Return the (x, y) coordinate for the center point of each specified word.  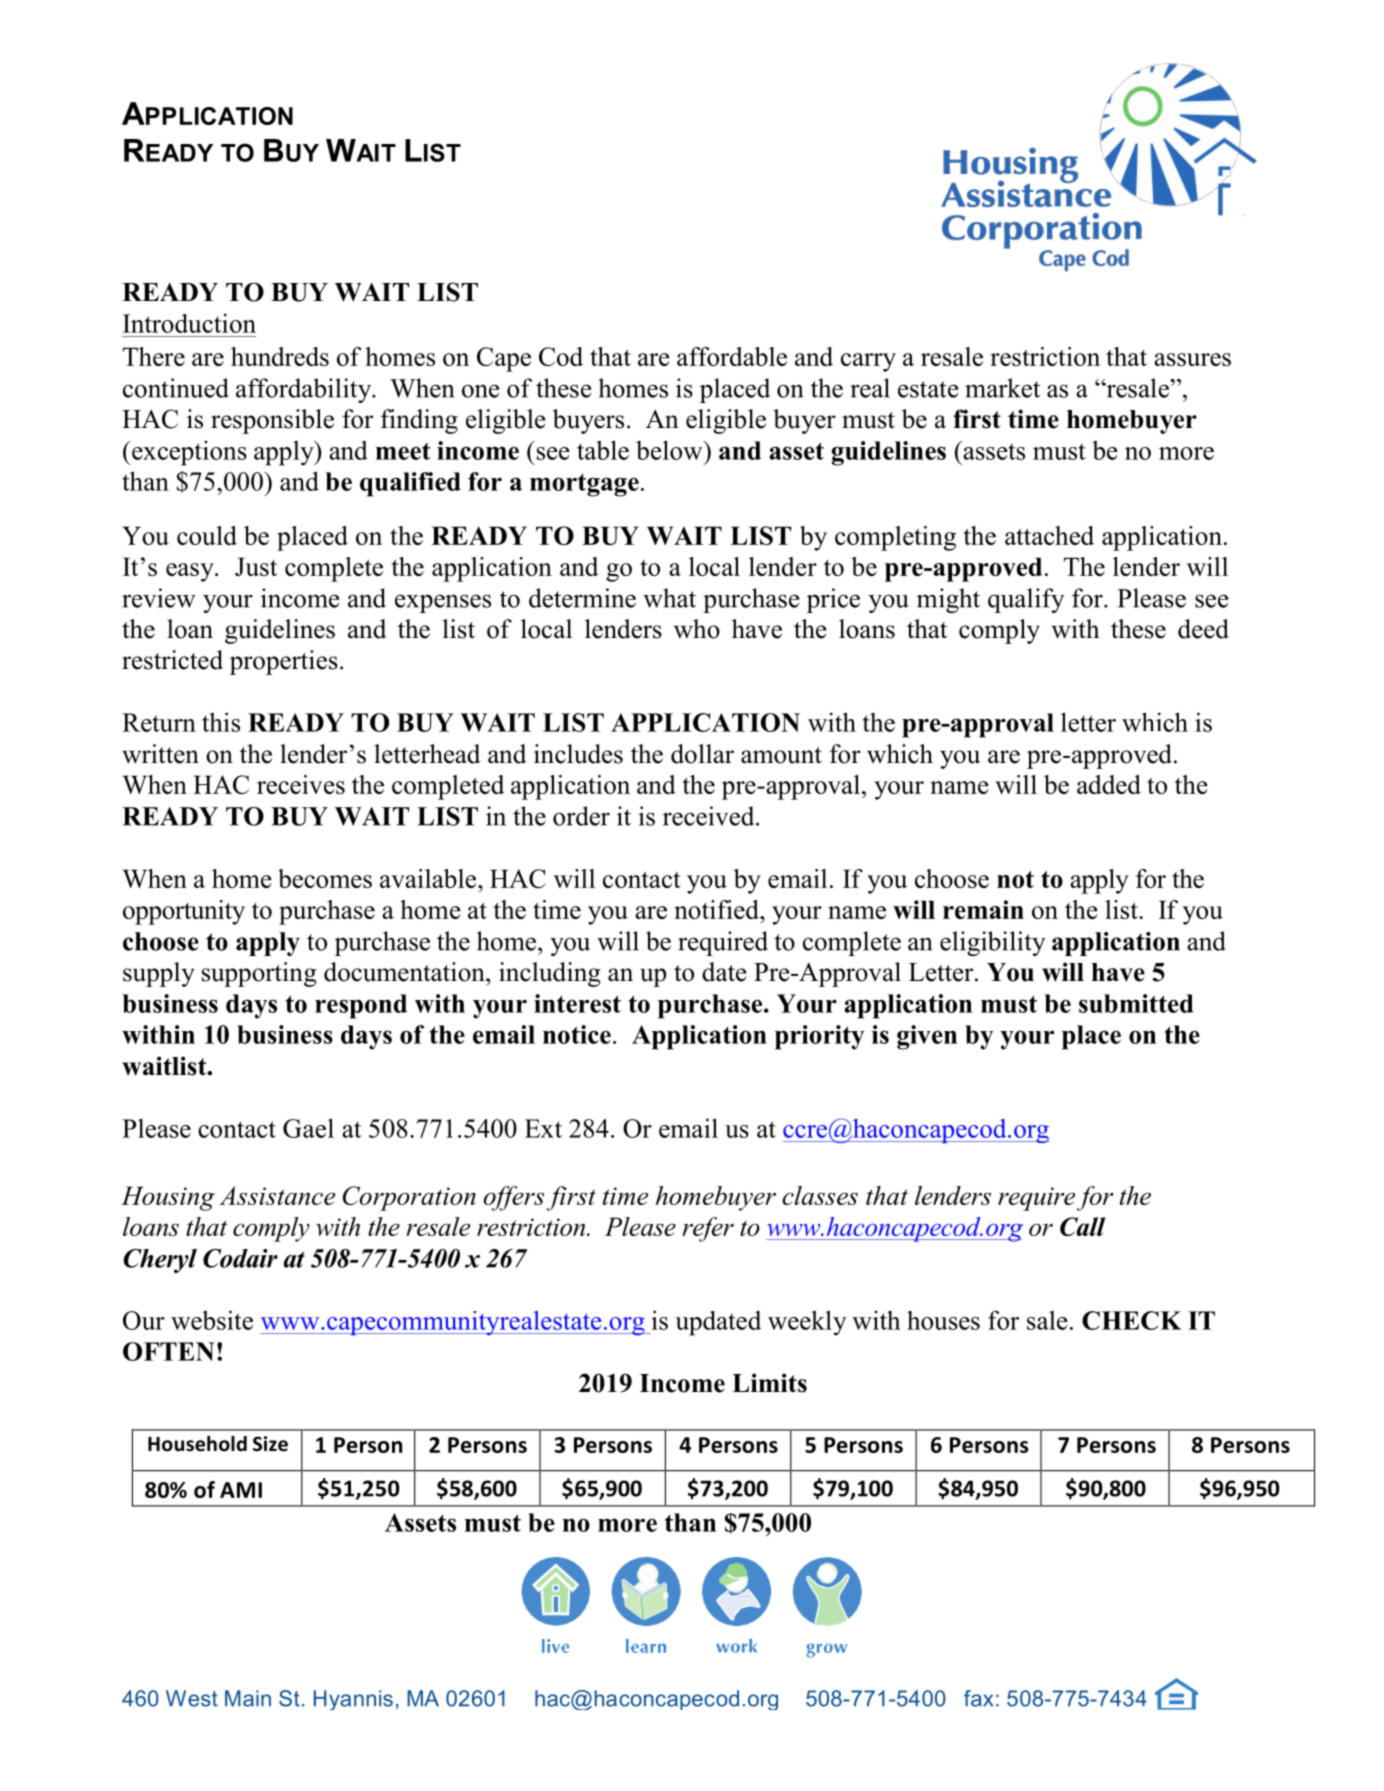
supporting (259, 974)
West (192, 1698)
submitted (1136, 1003)
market (1002, 388)
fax (978, 1698)
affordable (732, 356)
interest (577, 1003)
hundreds (280, 356)
